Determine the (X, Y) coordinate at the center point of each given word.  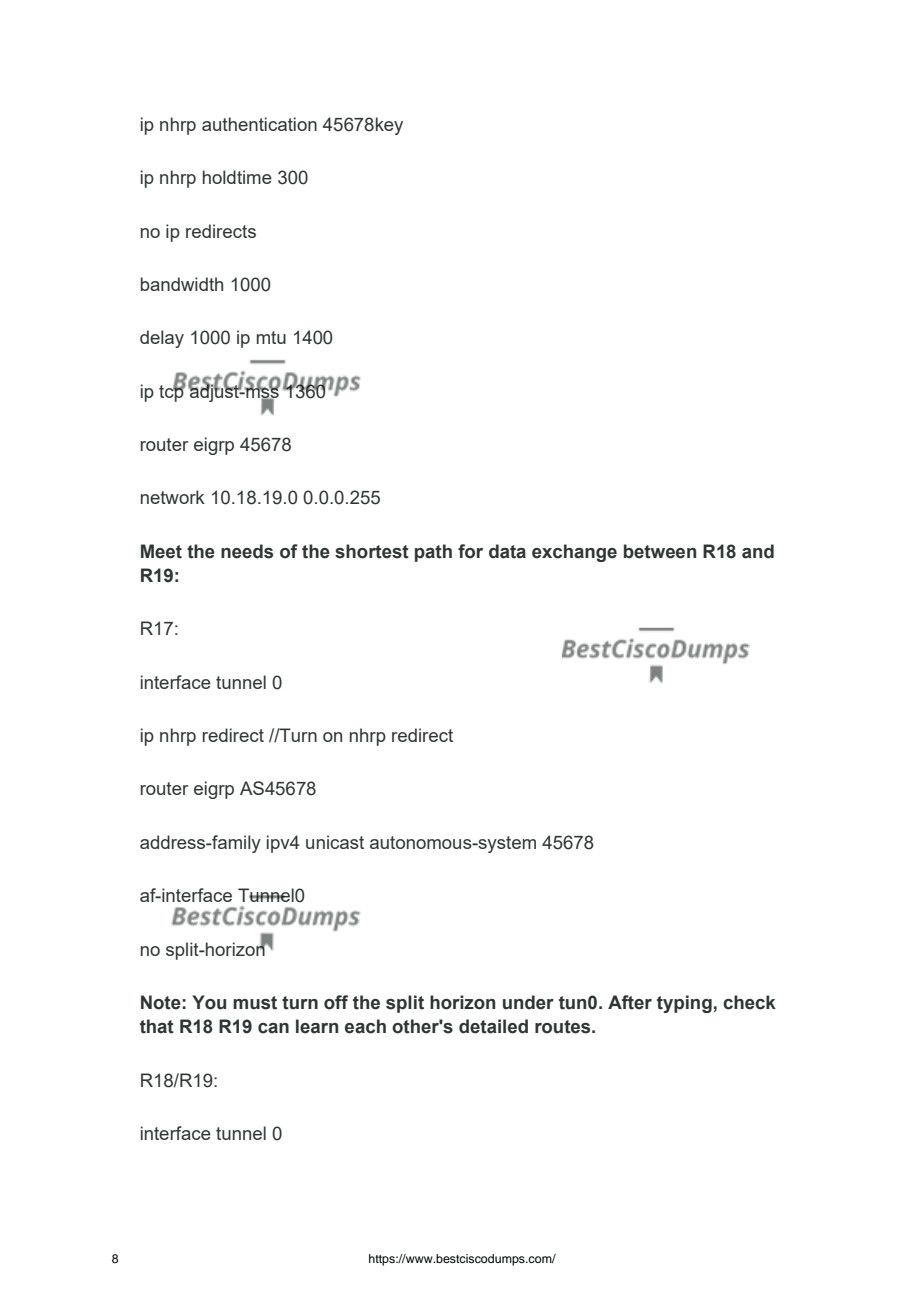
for (470, 551)
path (433, 553)
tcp (172, 392)
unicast (335, 842)
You (209, 1002)
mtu (271, 337)
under (528, 1002)
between (660, 551)
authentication (259, 124)
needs (247, 551)
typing (684, 1004)
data (507, 551)
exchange (574, 553)
